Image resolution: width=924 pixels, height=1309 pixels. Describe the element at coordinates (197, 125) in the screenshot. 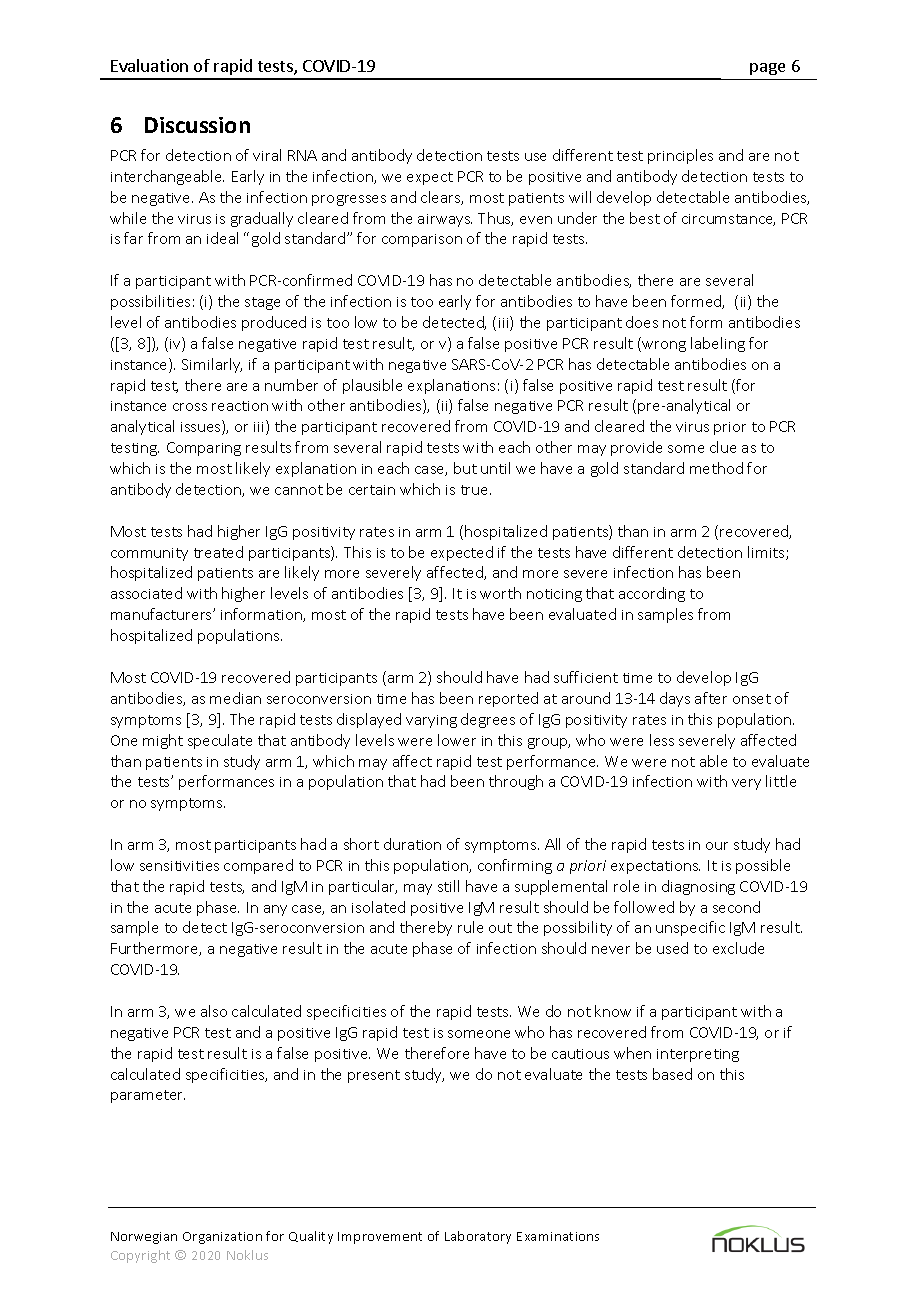

I see `Discussion` at that location.
